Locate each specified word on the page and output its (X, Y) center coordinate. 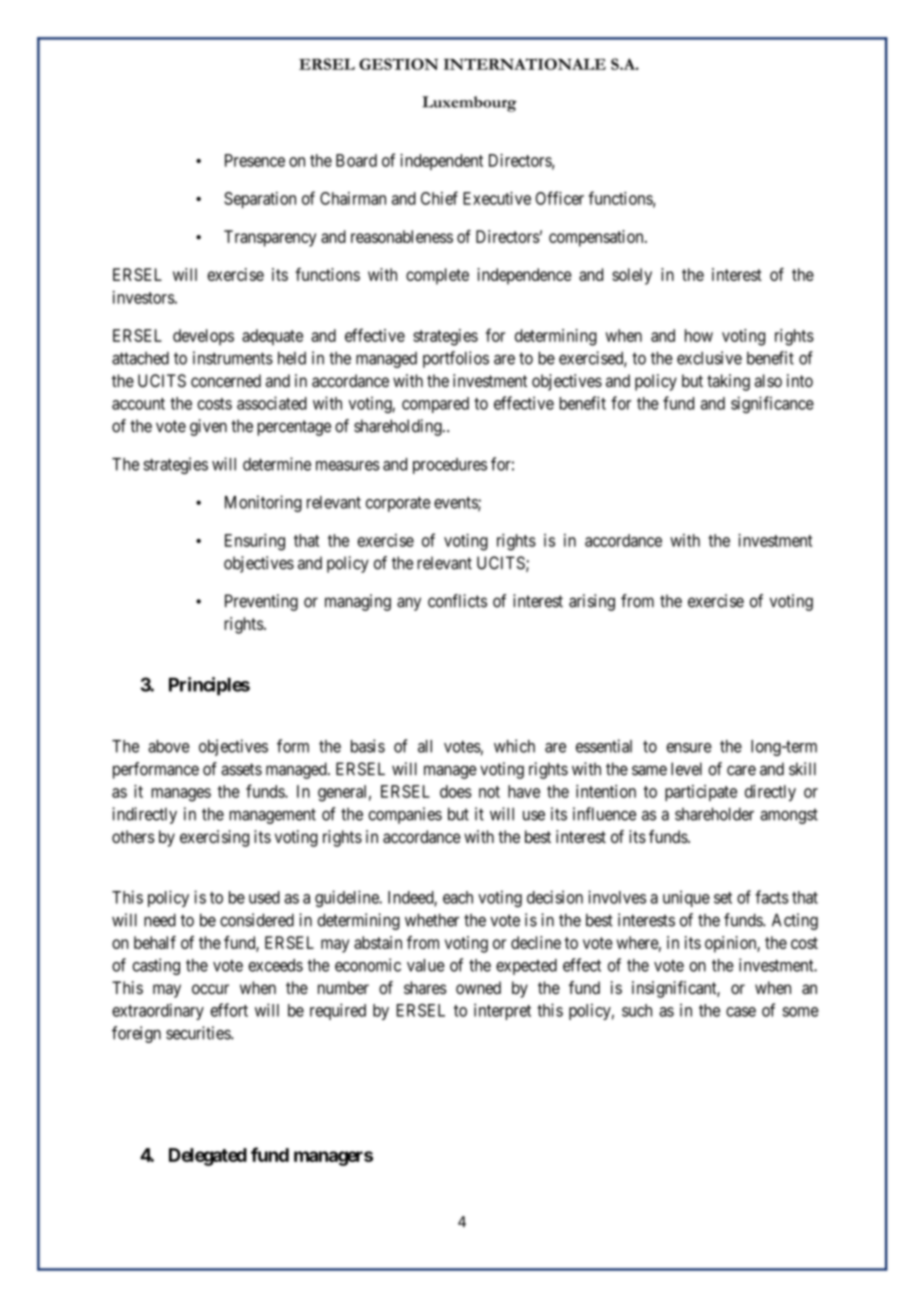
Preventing (261, 602)
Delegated (208, 1157)
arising (592, 602)
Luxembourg (469, 104)
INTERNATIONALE (525, 64)
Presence (255, 160)
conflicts (457, 601)
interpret (502, 1011)
